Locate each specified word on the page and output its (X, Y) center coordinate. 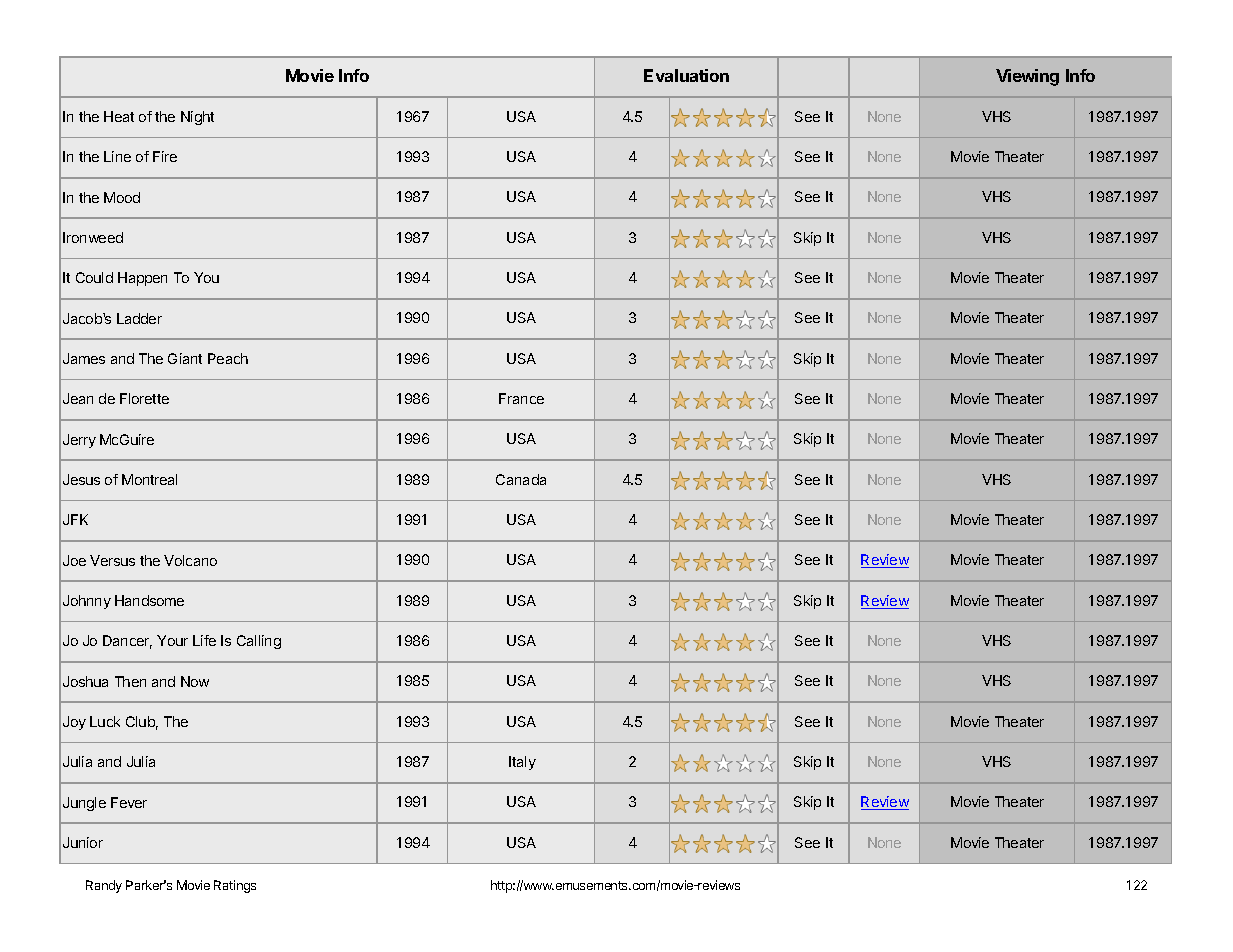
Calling (259, 642)
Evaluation (686, 75)
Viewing (1027, 77)
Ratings (235, 886)
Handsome (149, 600)
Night (197, 118)
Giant (185, 358)
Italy (522, 763)
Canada (521, 479)
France (521, 398)
